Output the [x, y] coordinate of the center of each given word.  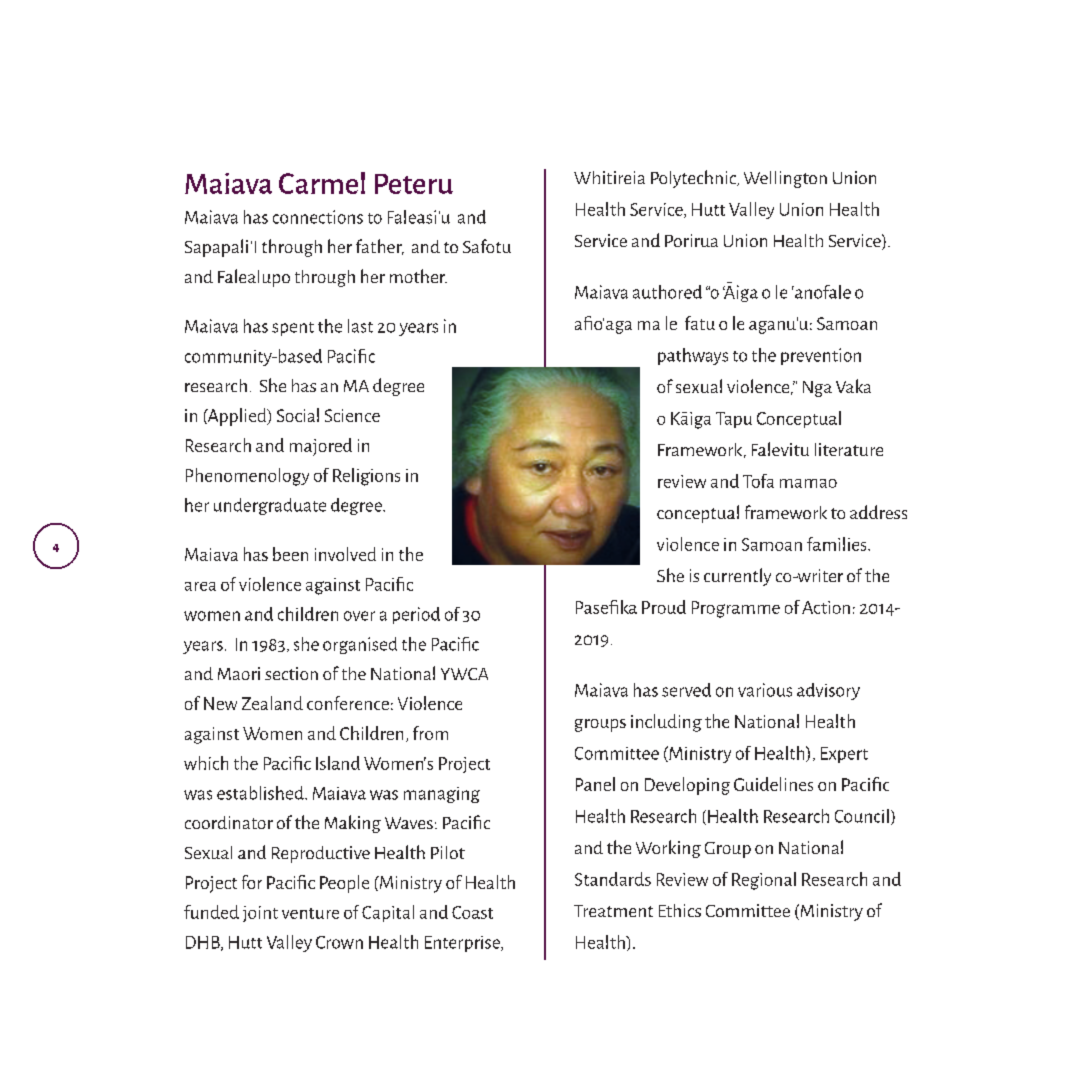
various [765, 690]
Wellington [785, 179]
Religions [366, 477]
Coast [472, 912]
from [430, 733]
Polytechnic [694, 179]
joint [260, 914]
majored [321, 447]
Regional [764, 881]
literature [849, 449]
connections [318, 217]
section [291, 673]
